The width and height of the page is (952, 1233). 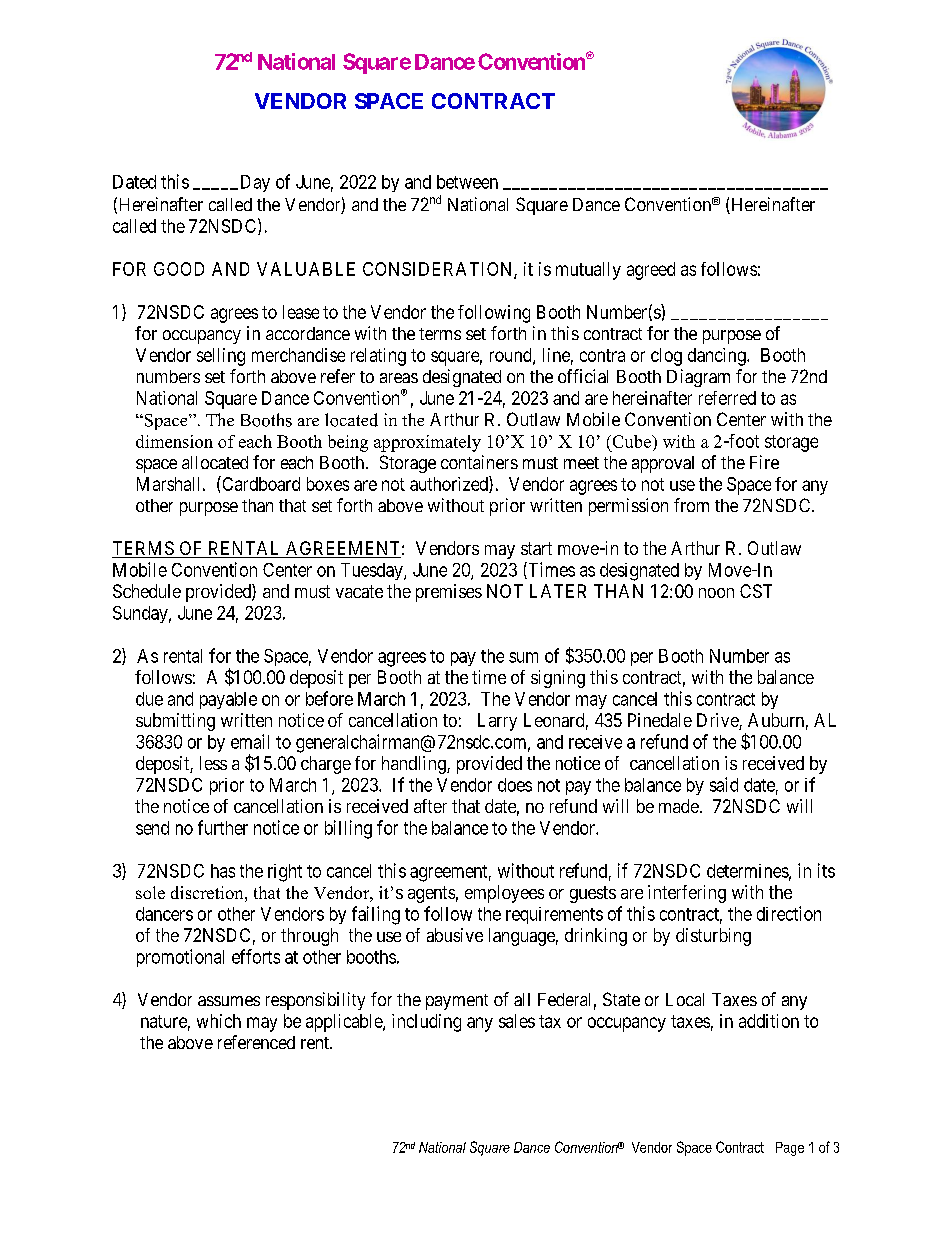 What do you see at coordinates (260, 483) in the page?
I see `Cardboard` at bounding box center [260, 483].
